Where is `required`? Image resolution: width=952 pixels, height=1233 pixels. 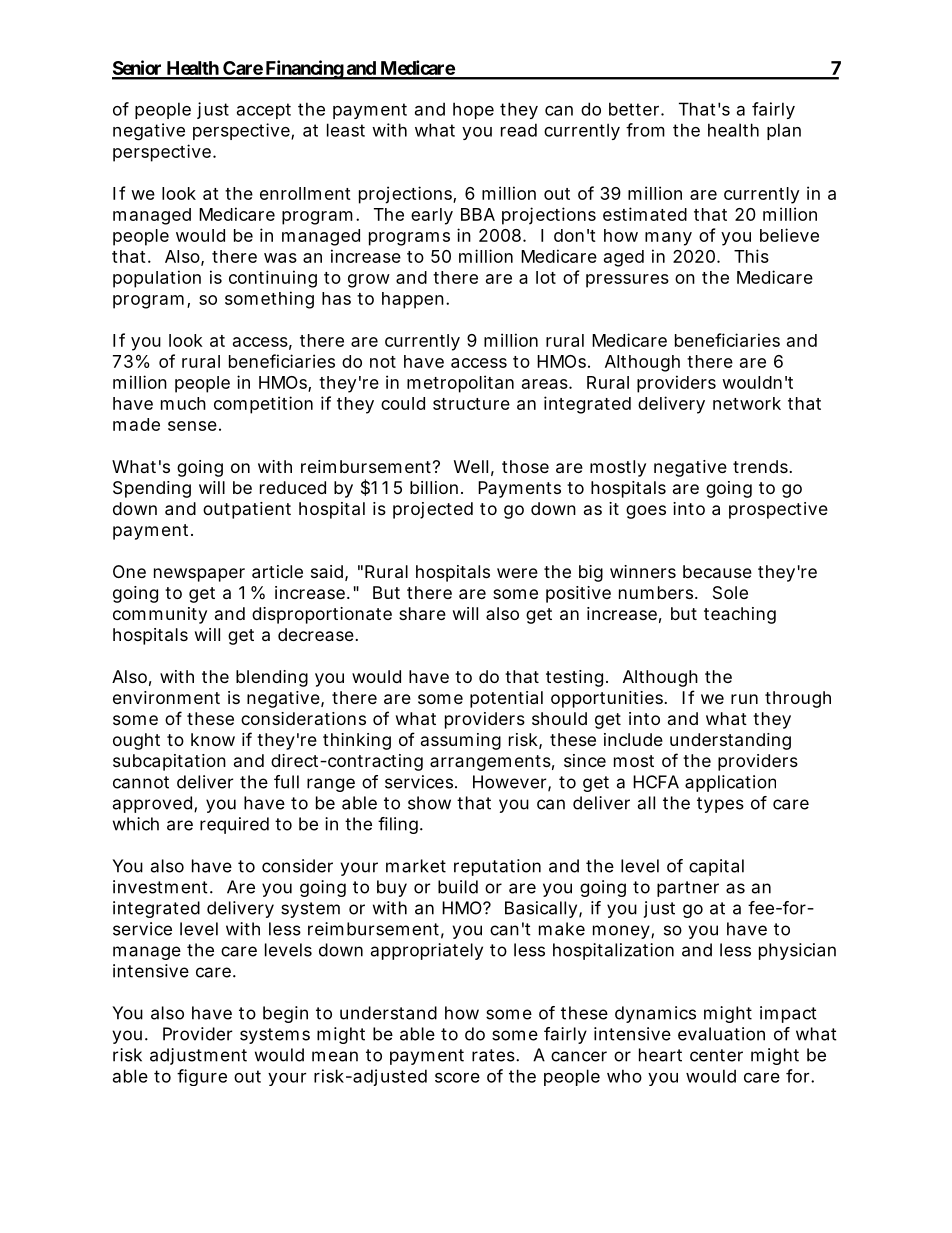
required is located at coordinates (234, 825).
